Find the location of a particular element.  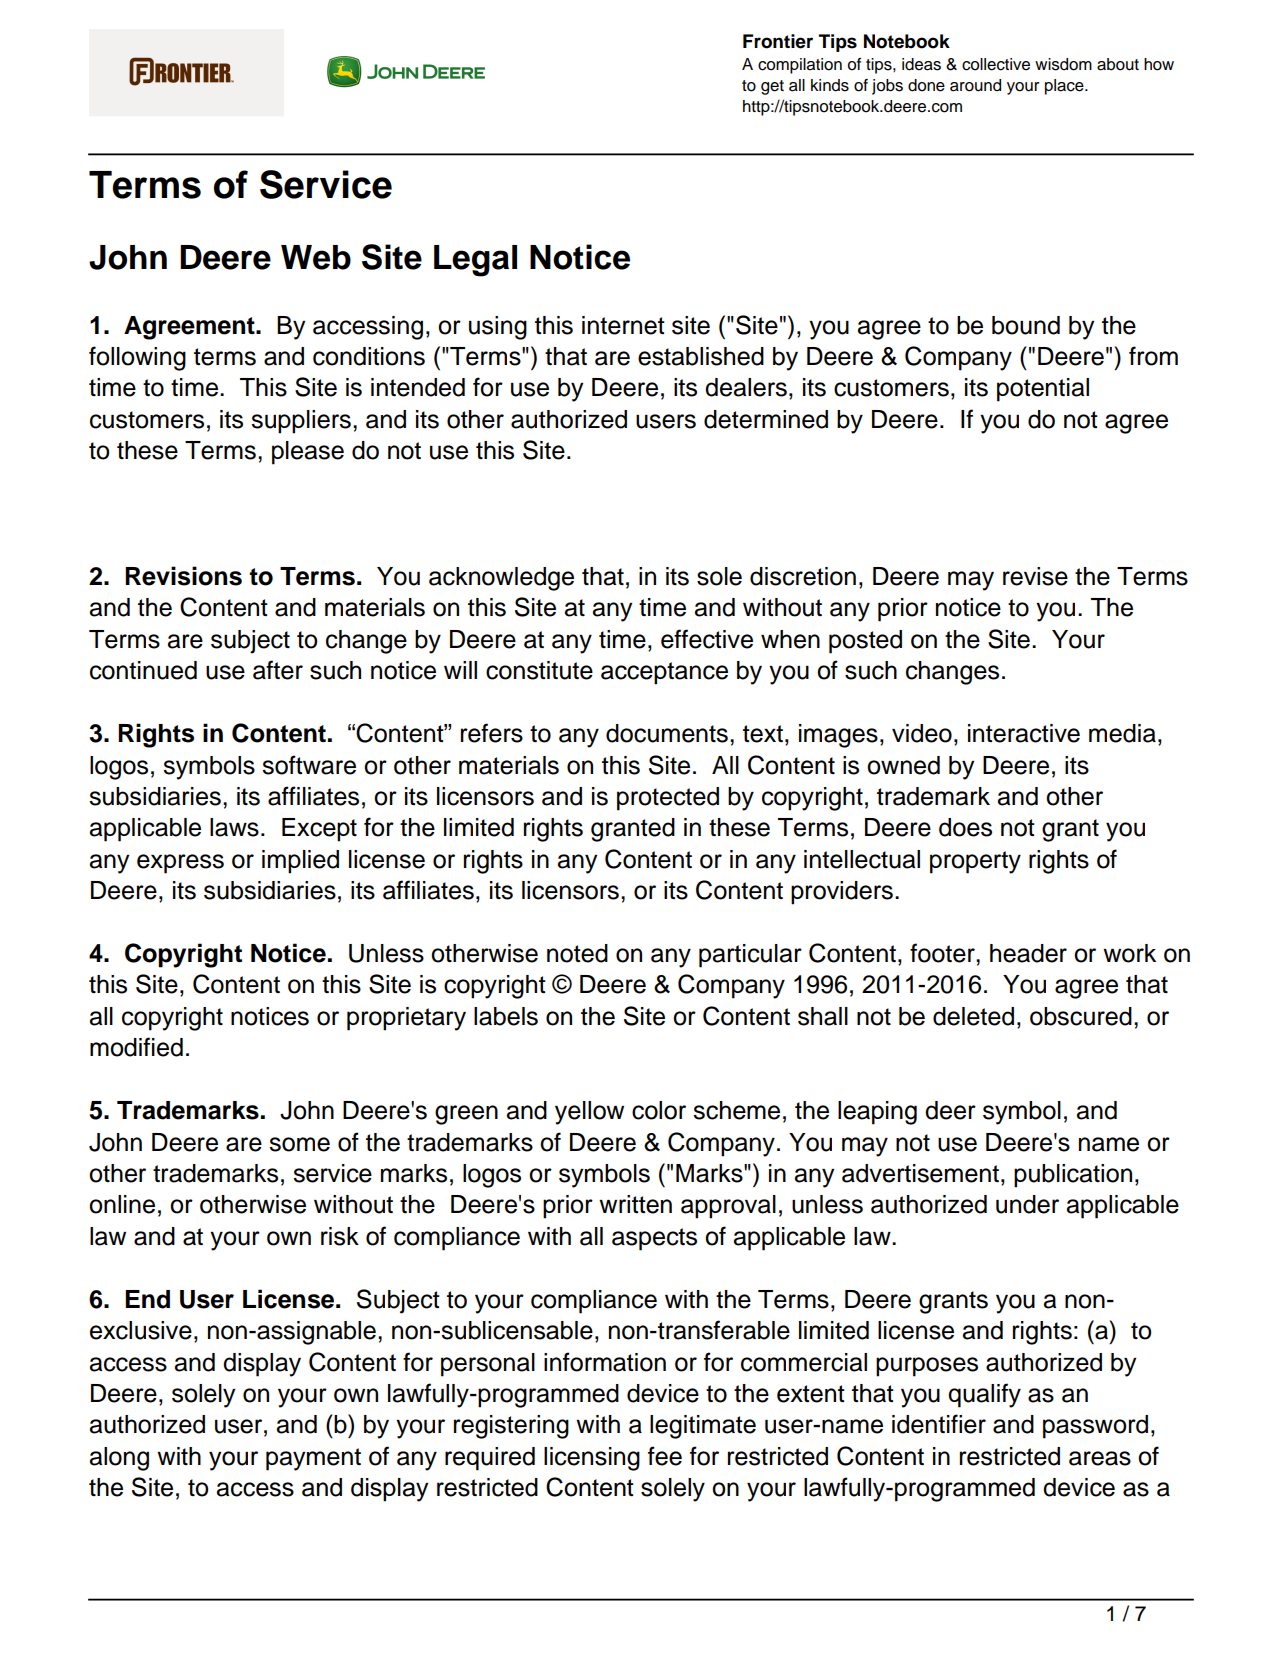

fee is located at coordinates (665, 1456).
